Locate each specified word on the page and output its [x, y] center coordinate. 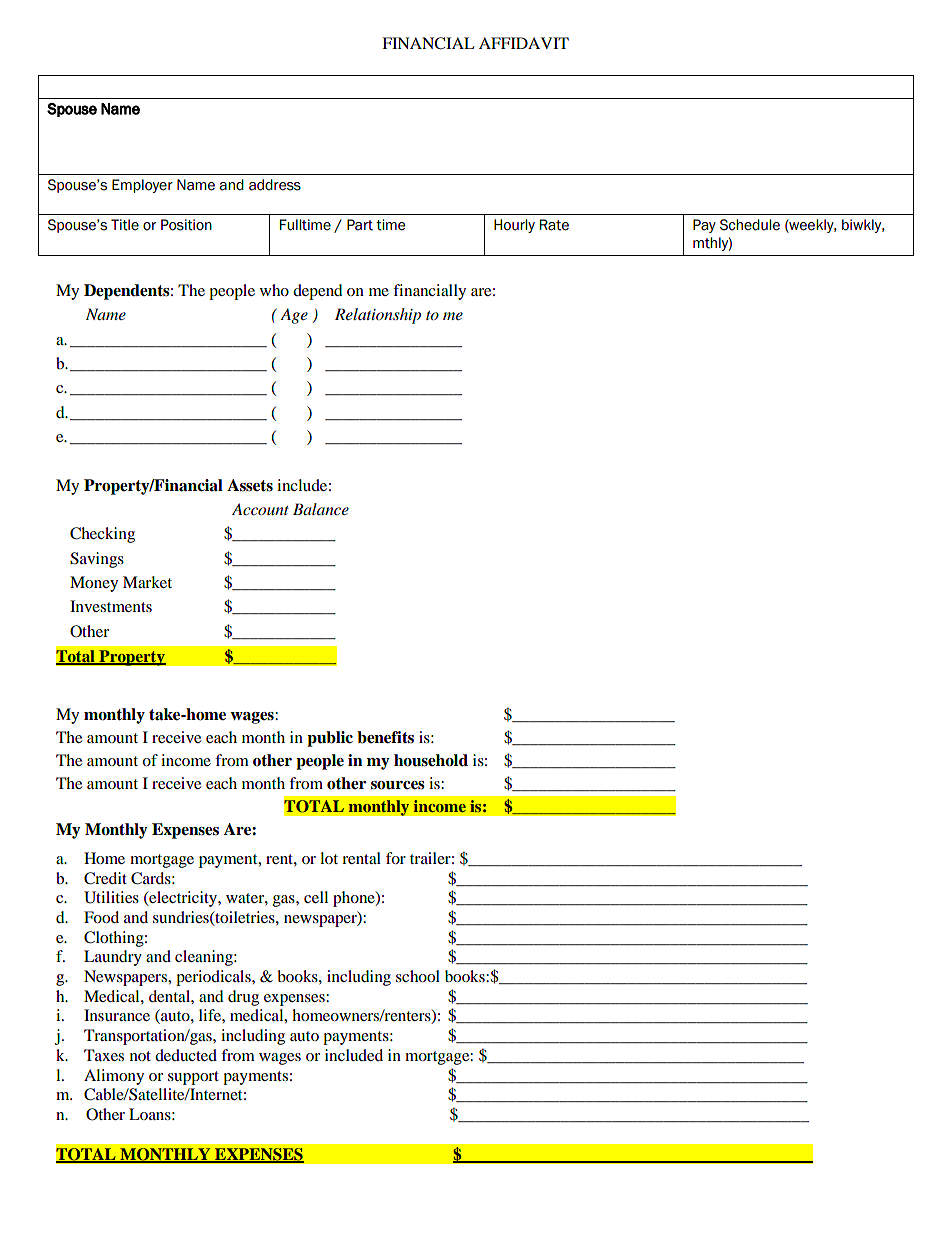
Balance [321, 509]
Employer [142, 186]
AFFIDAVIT [524, 43]
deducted [186, 1055]
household [431, 760]
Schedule [750, 225]
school [418, 976]
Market [147, 582]
